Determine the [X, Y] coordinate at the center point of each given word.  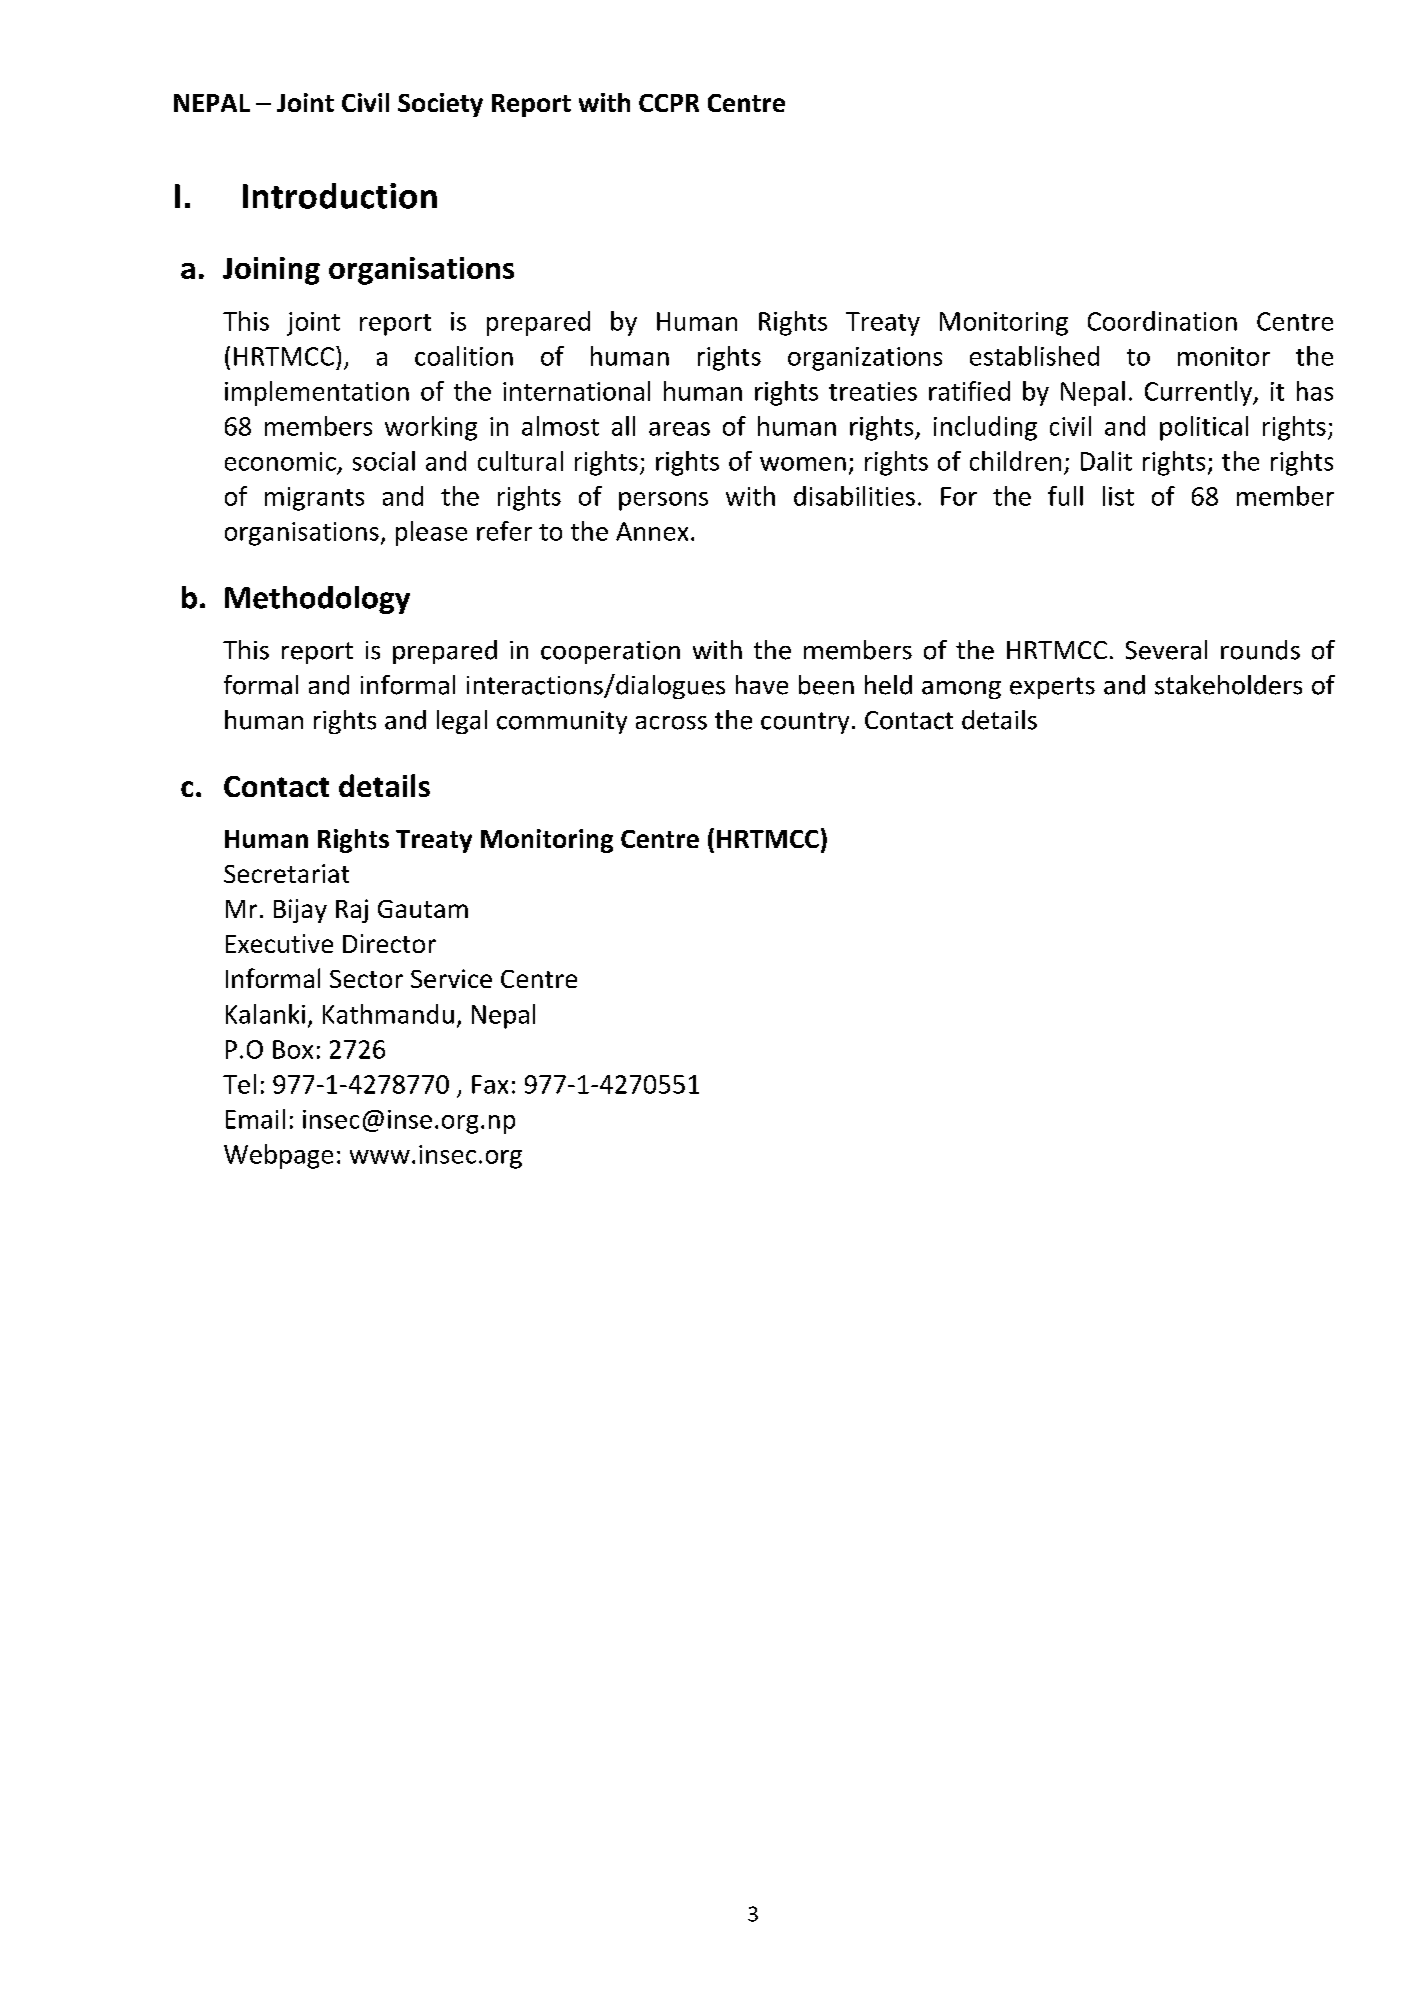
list [1118, 496]
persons [663, 501]
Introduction [340, 196]
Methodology [317, 600]
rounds [1260, 650]
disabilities [854, 496]
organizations [865, 359]
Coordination [1162, 321]
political [1204, 428]
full [1065, 496]
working [431, 428]
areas [679, 429]
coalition [464, 356]
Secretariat [286, 873]
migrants [314, 499]
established [1034, 356]
